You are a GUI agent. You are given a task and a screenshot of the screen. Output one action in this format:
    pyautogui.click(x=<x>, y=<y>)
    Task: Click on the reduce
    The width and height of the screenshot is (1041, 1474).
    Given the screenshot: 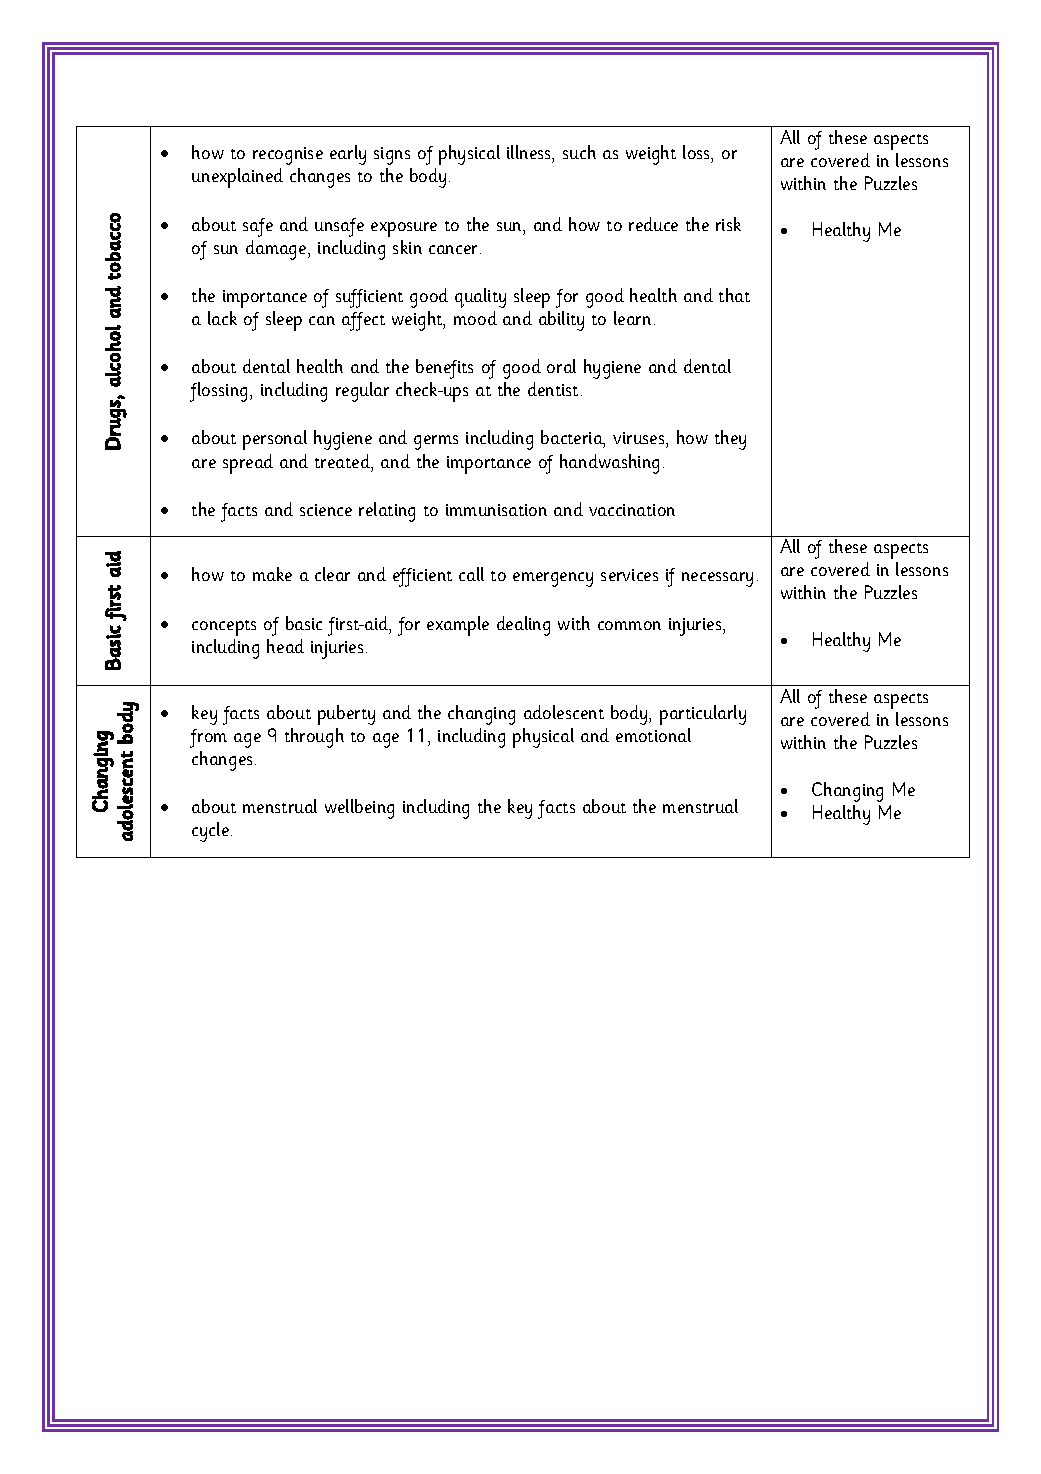 What is the action you would take?
    pyautogui.click(x=653, y=224)
